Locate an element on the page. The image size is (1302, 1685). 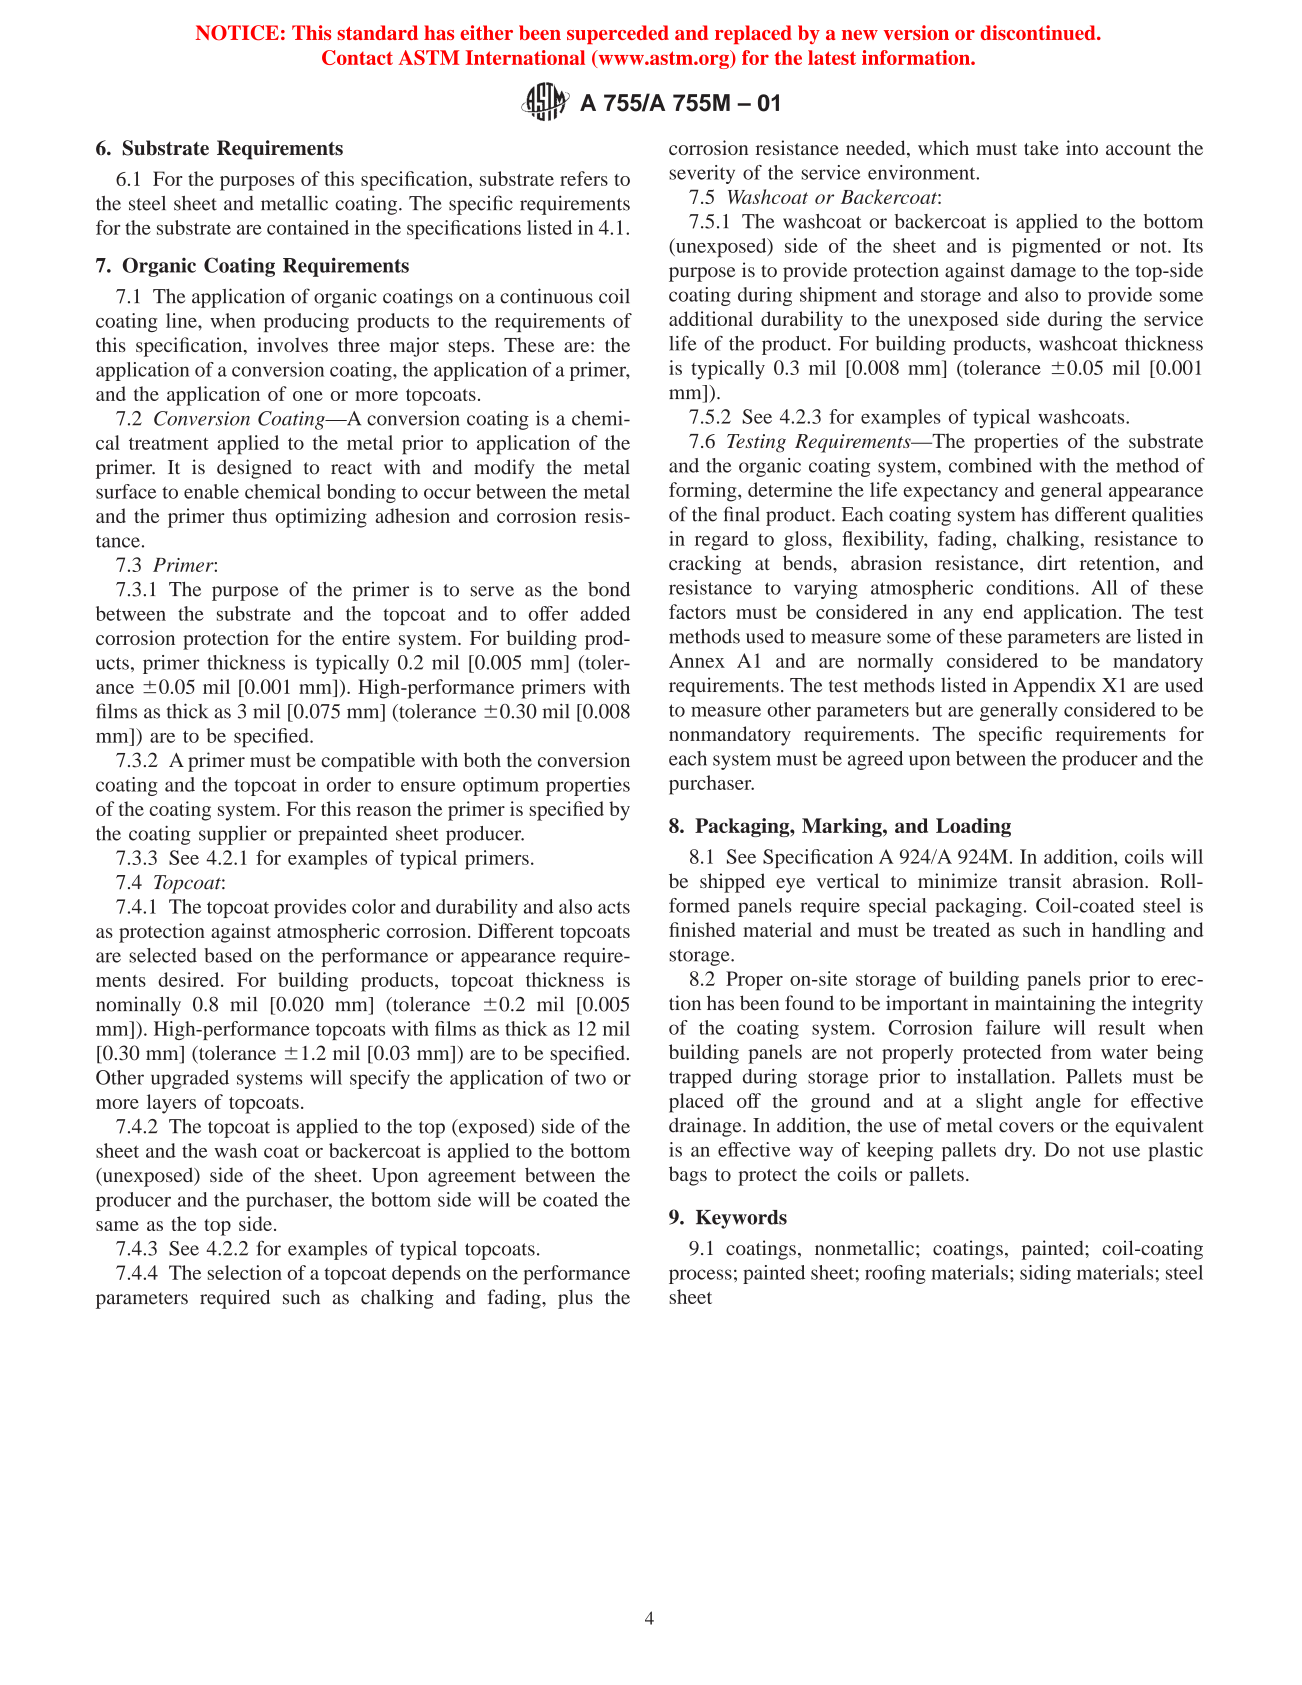
continuous is located at coordinates (546, 296).
